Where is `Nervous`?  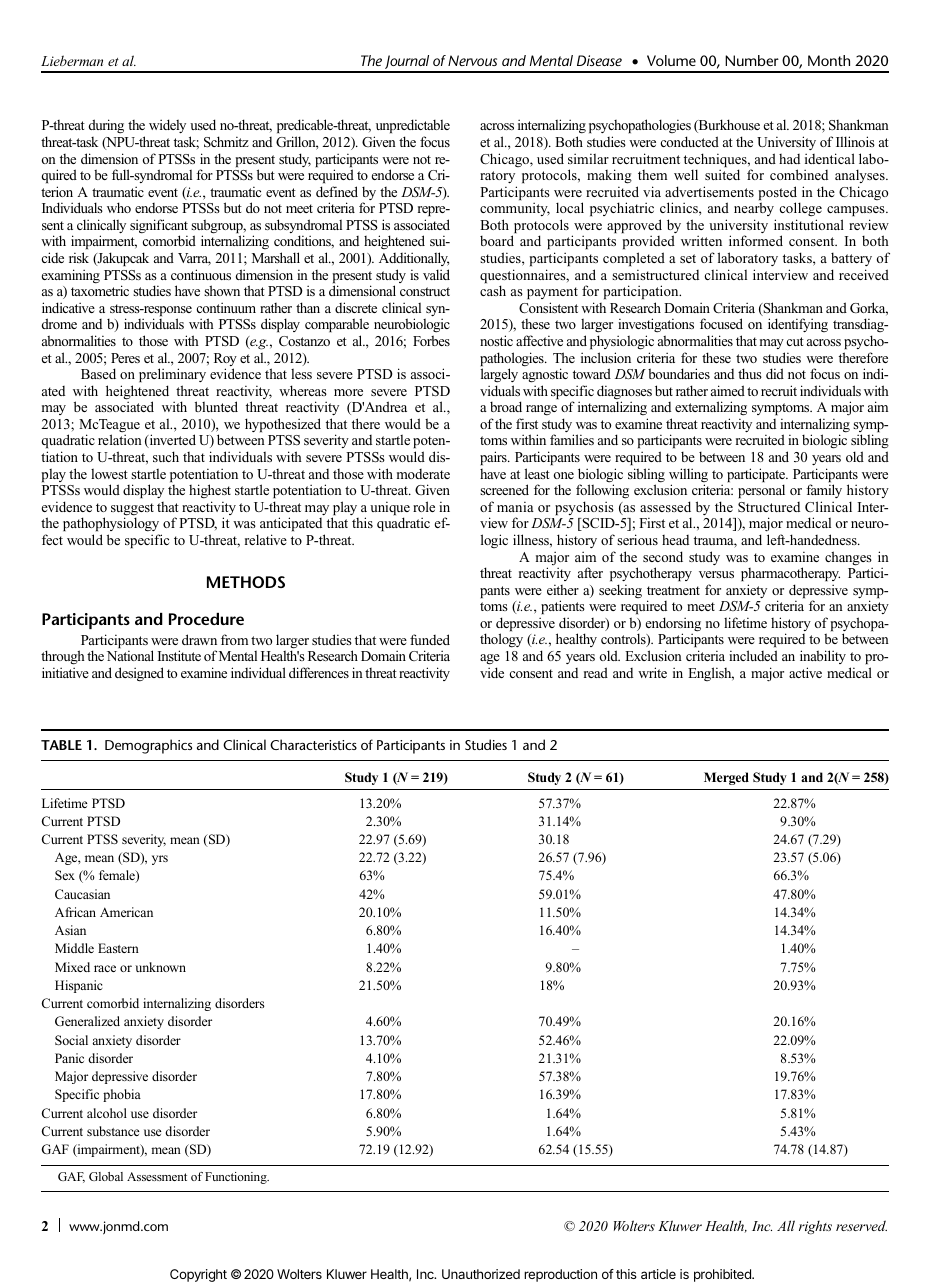 Nervous is located at coordinates (472, 60).
